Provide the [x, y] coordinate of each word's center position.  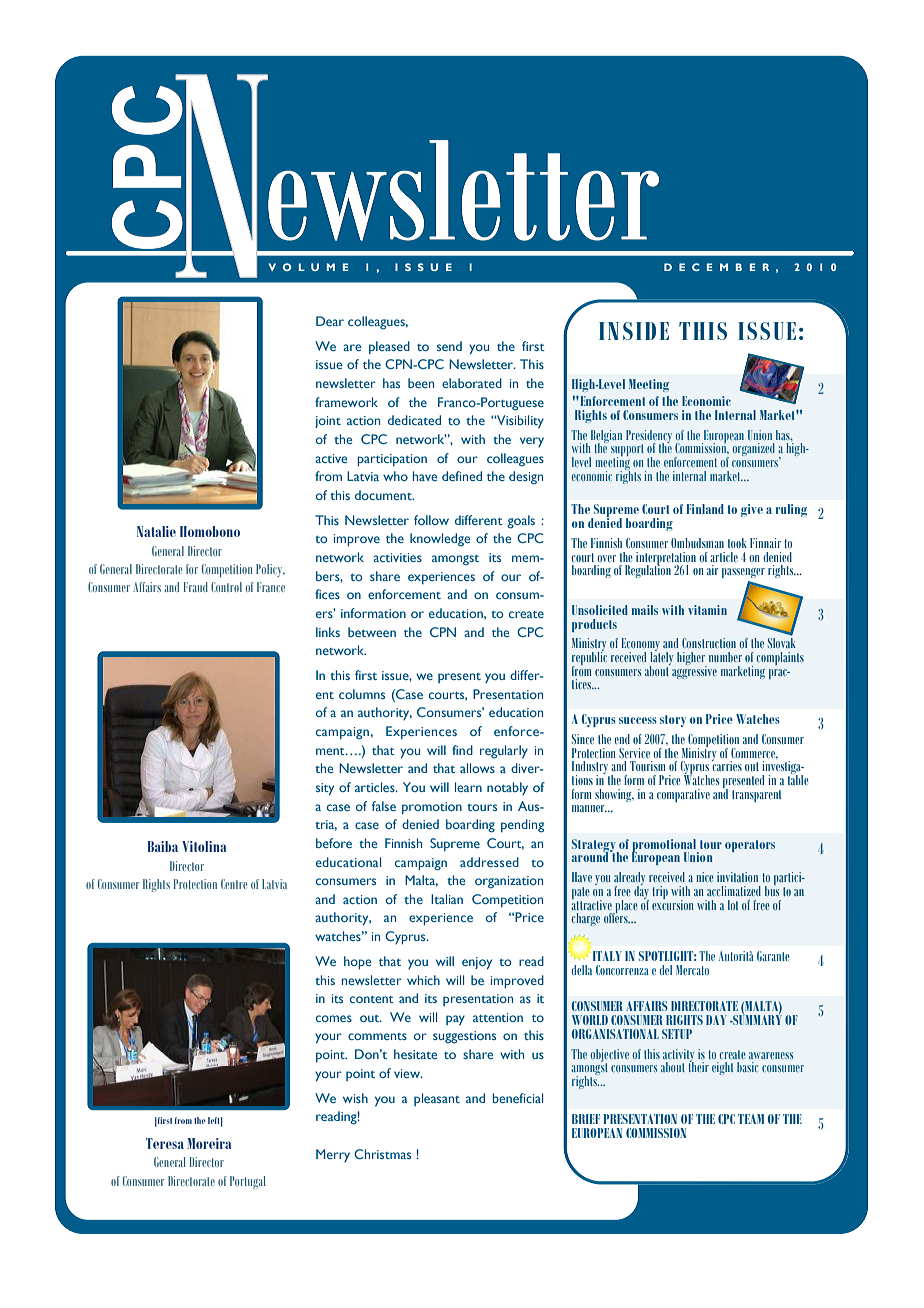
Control [226, 587]
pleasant [437, 1099]
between [372, 632]
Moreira [209, 1143]
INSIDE [634, 331]
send [449, 346]
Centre [234, 884]
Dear [330, 321]
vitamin [707, 610]
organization [509, 882]
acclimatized [734, 891]
